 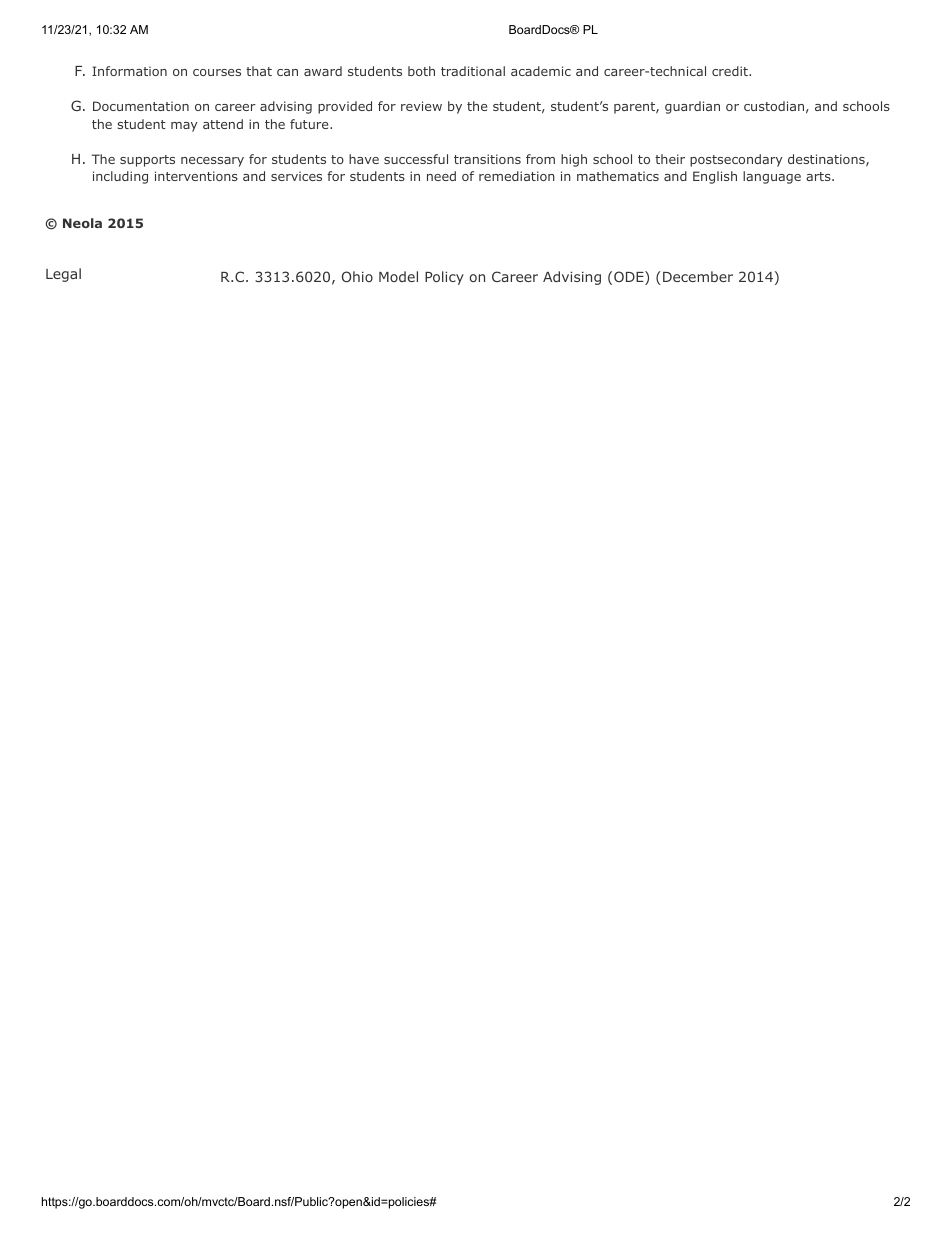 I want to click on December, so click(x=696, y=276).
